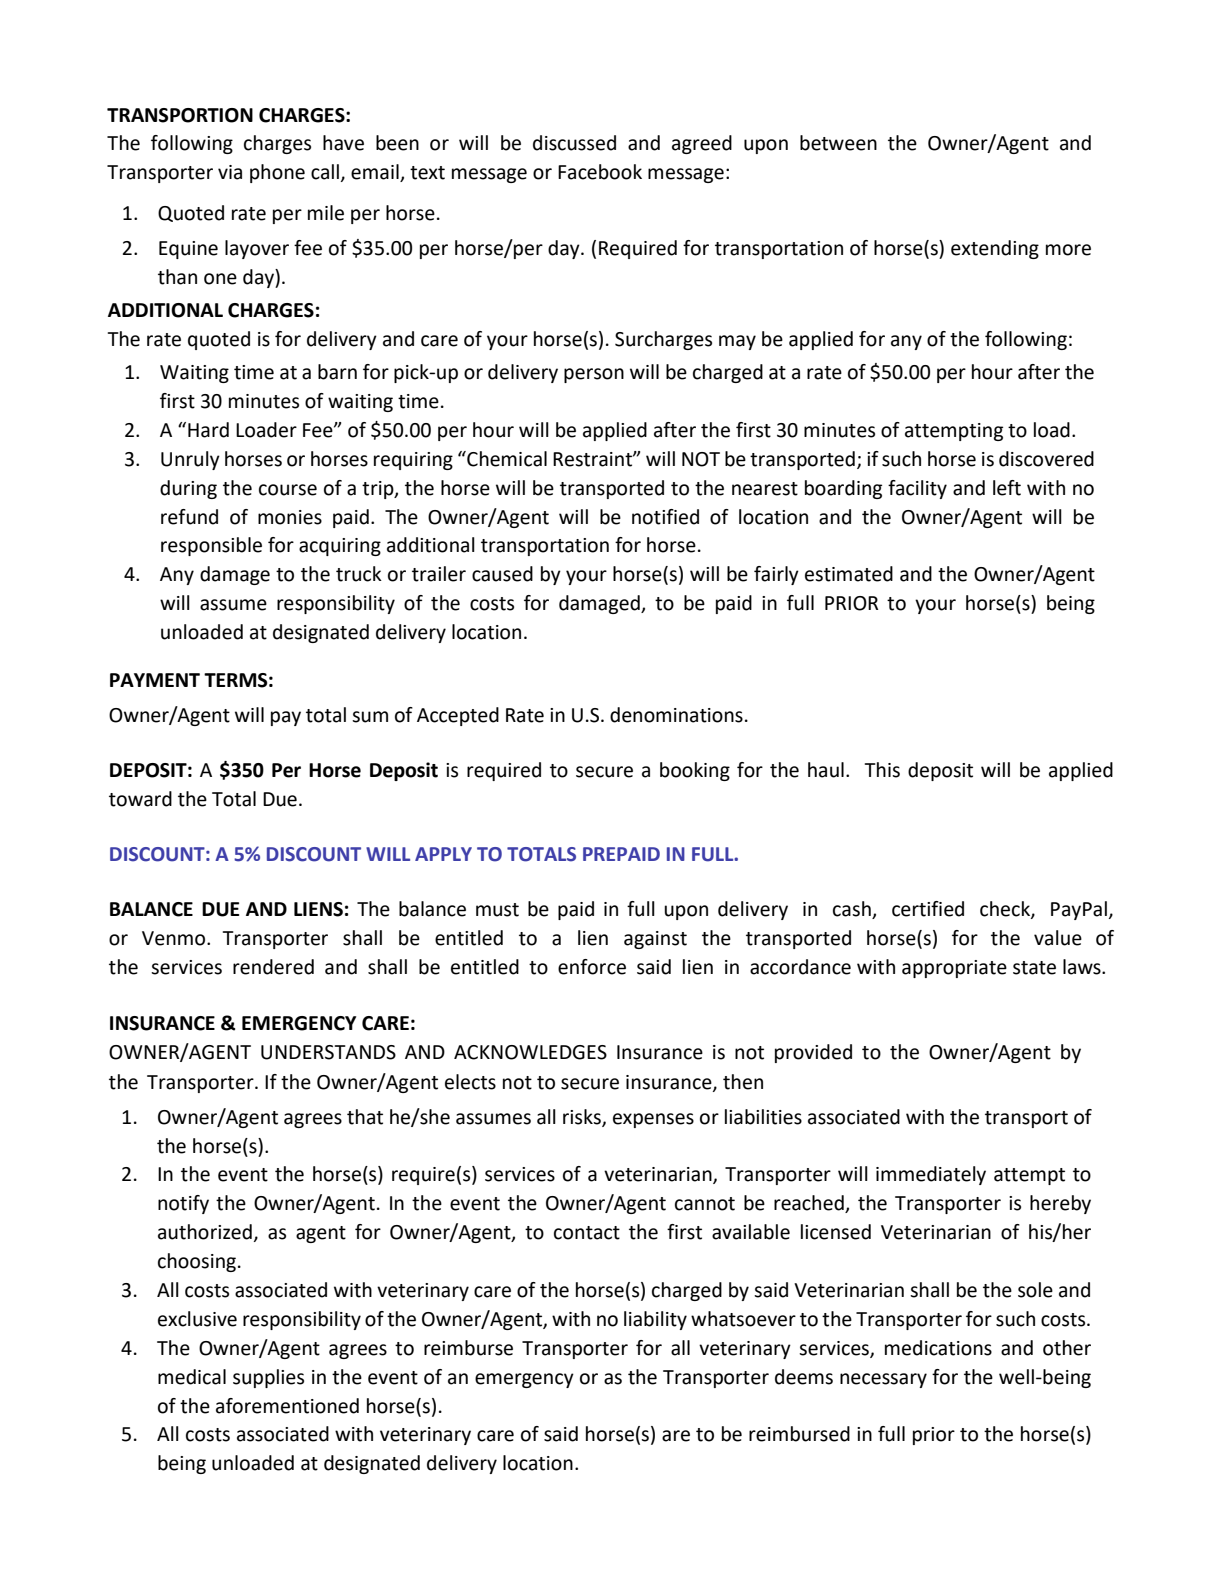 Image resolution: width=1220 pixels, height=1579 pixels. Describe the element at coordinates (277, 173) in the document. I see `phone` at that location.
